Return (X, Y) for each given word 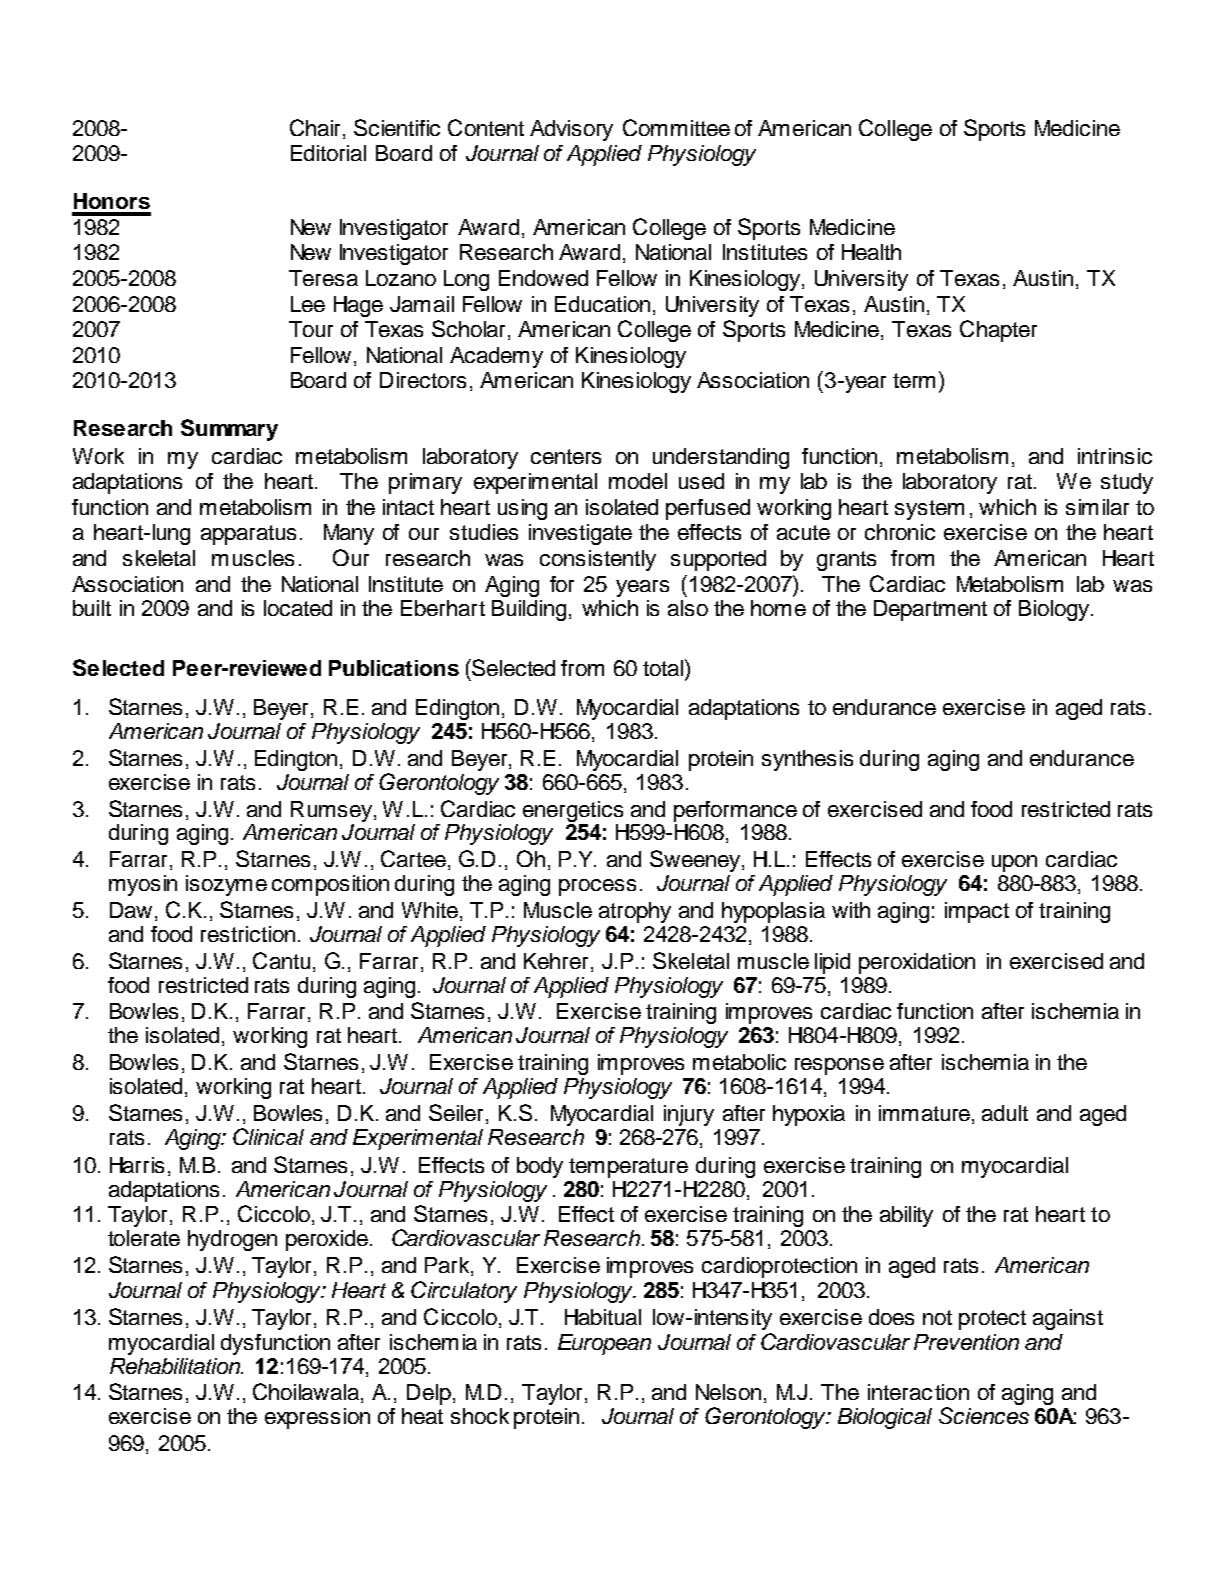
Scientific (397, 127)
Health (871, 252)
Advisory (571, 130)
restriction (248, 934)
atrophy (635, 912)
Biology (1055, 610)
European (604, 1344)
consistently (598, 560)
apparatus (248, 535)
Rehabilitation (176, 1366)
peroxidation (917, 963)
